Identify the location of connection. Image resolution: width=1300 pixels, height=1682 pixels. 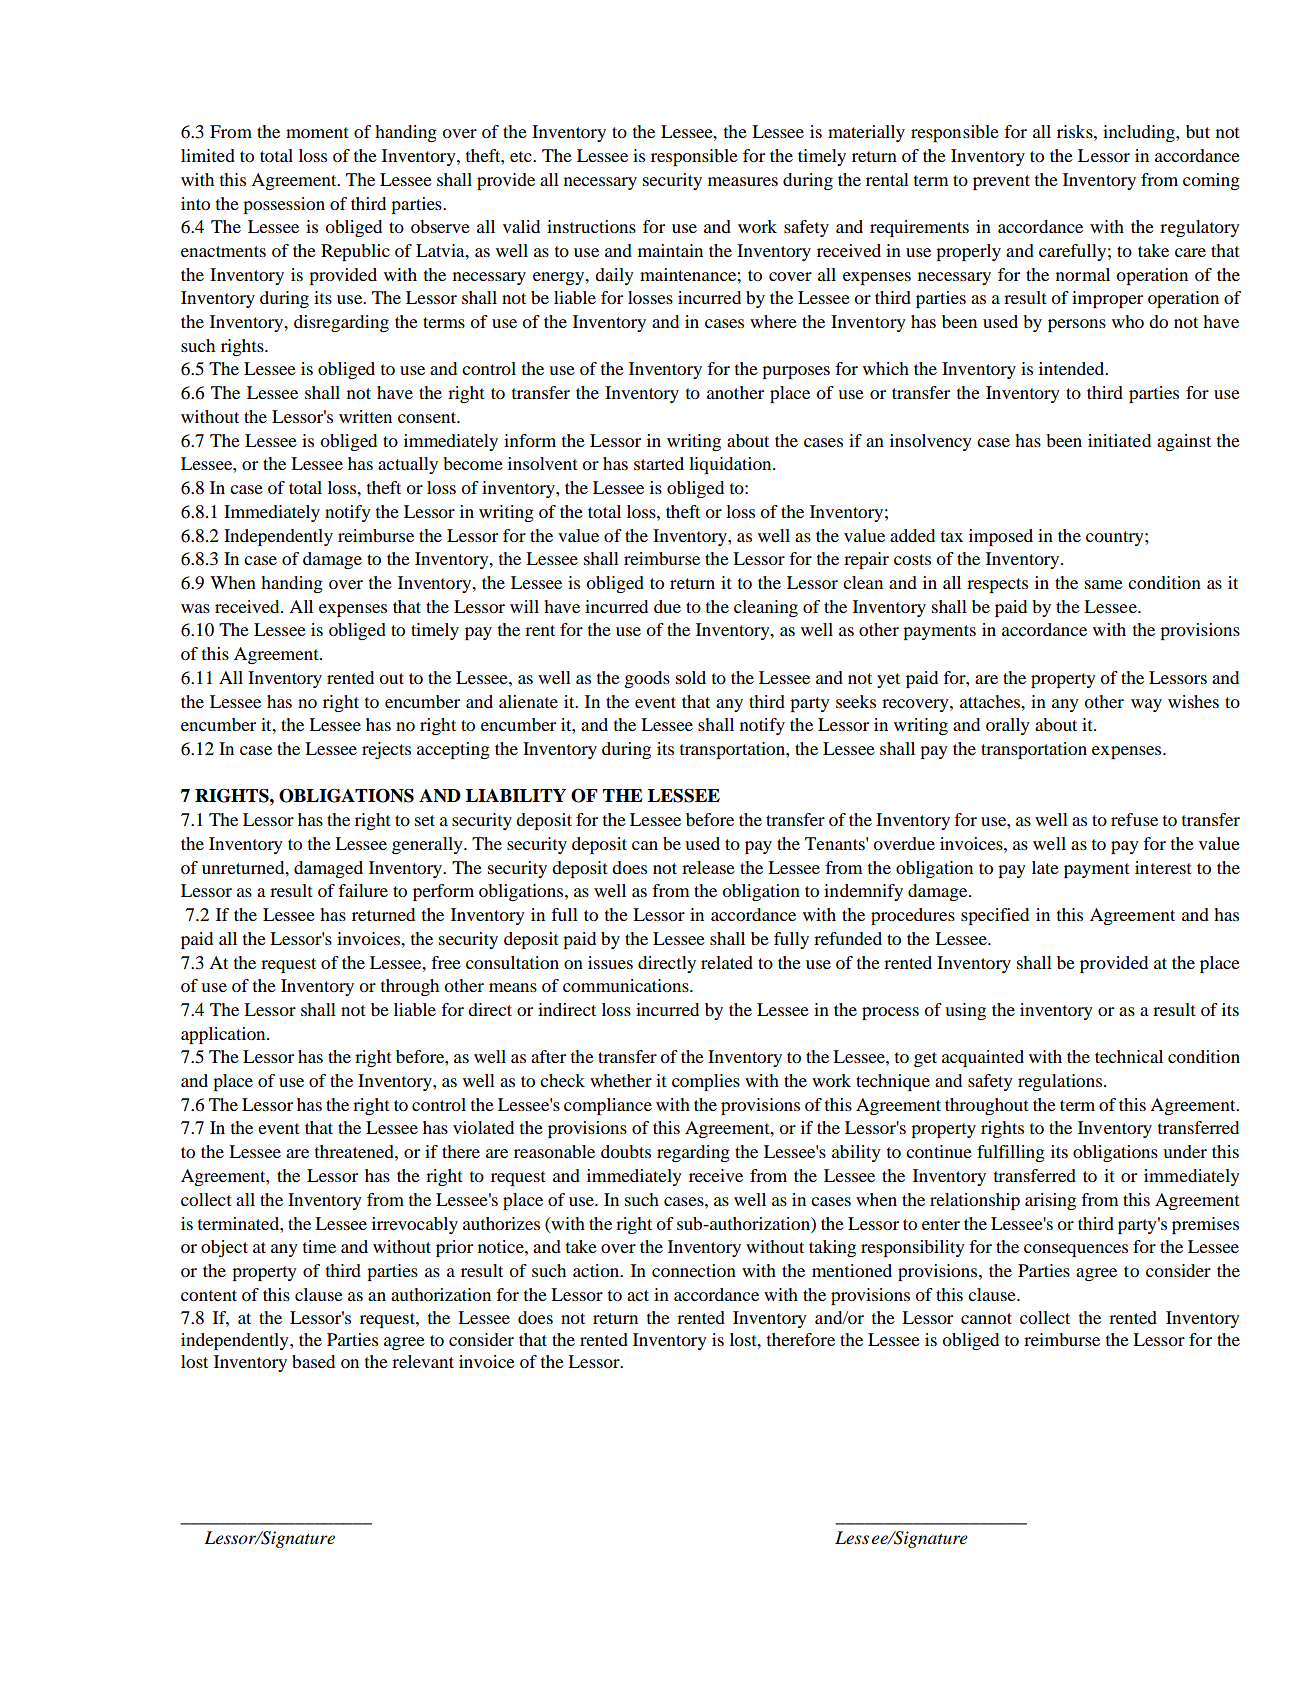
(694, 1270).
